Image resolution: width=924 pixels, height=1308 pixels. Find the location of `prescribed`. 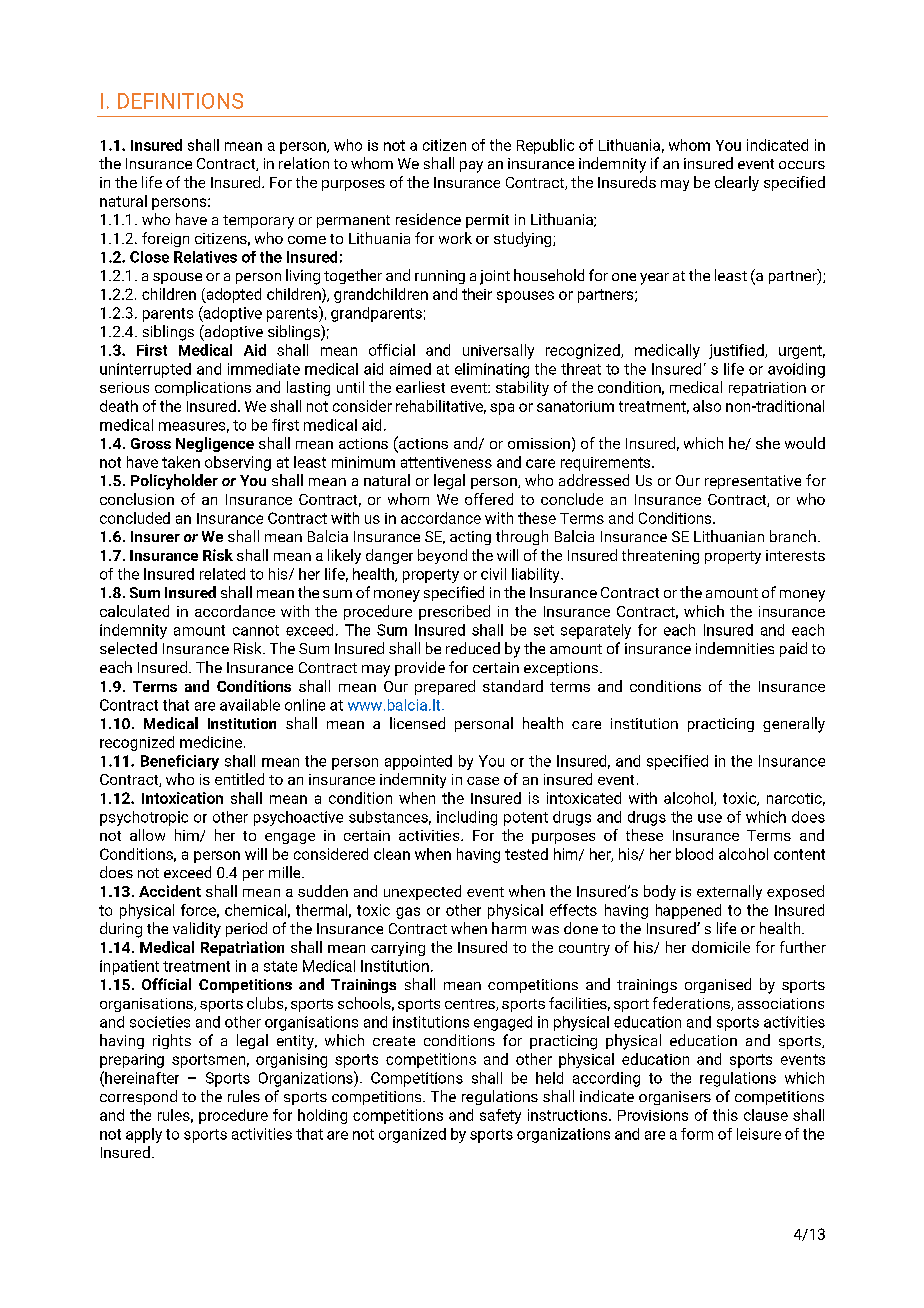

prescribed is located at coordinates (454, 612).
